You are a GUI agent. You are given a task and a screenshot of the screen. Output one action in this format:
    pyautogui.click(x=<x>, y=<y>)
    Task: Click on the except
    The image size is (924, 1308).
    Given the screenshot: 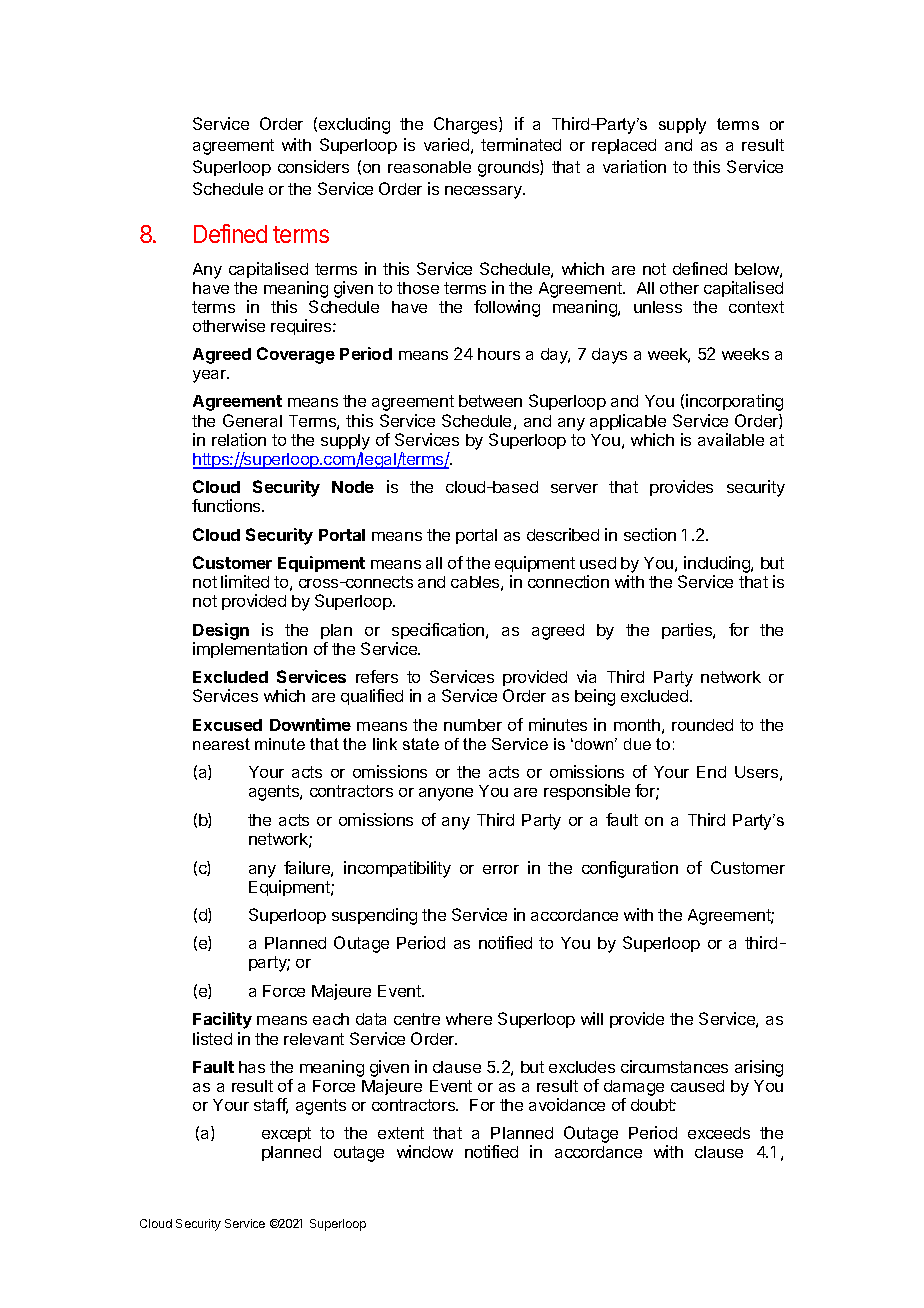 What is the action you would take?
    pyautogui.click(x=286, y=1134)
